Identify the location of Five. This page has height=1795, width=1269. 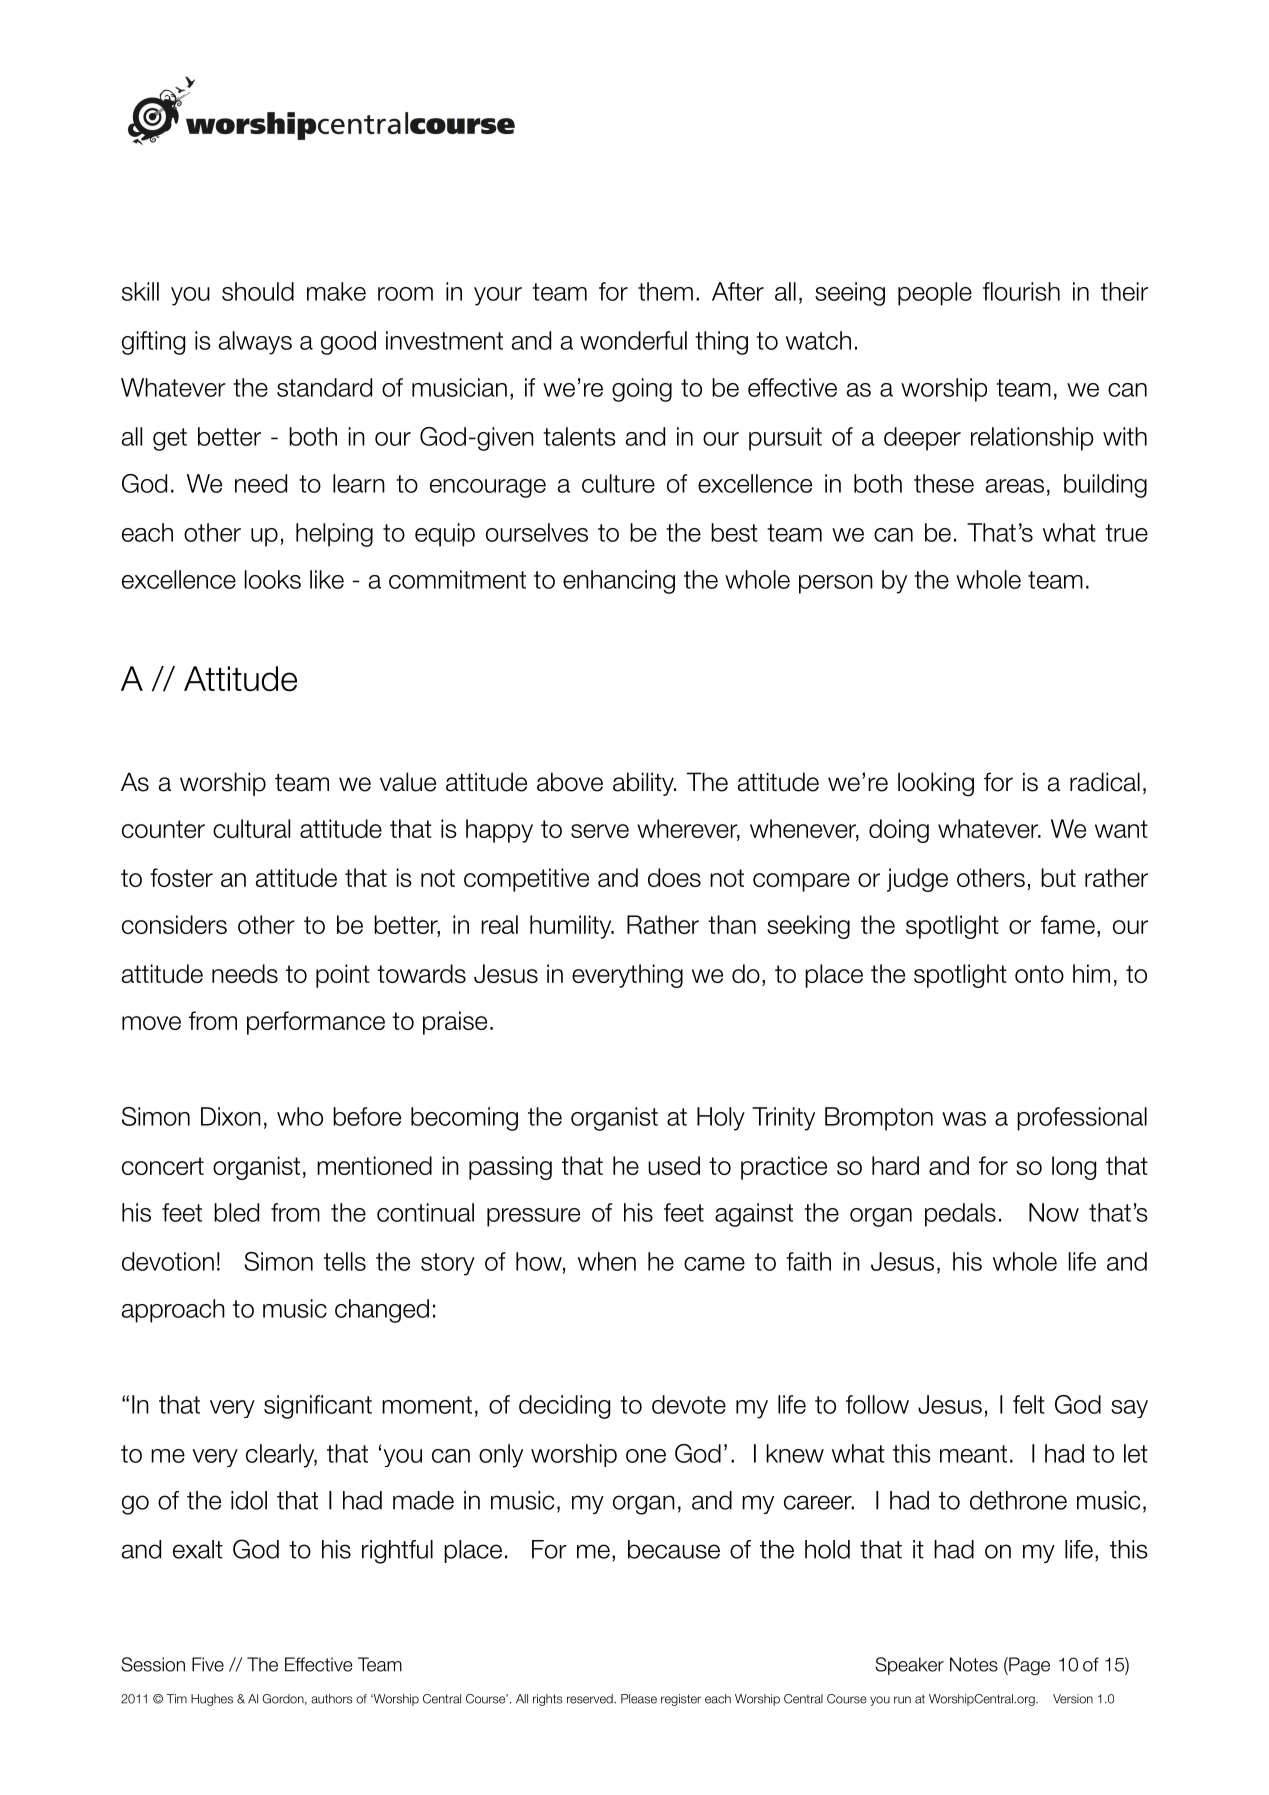
(208, 1664).
